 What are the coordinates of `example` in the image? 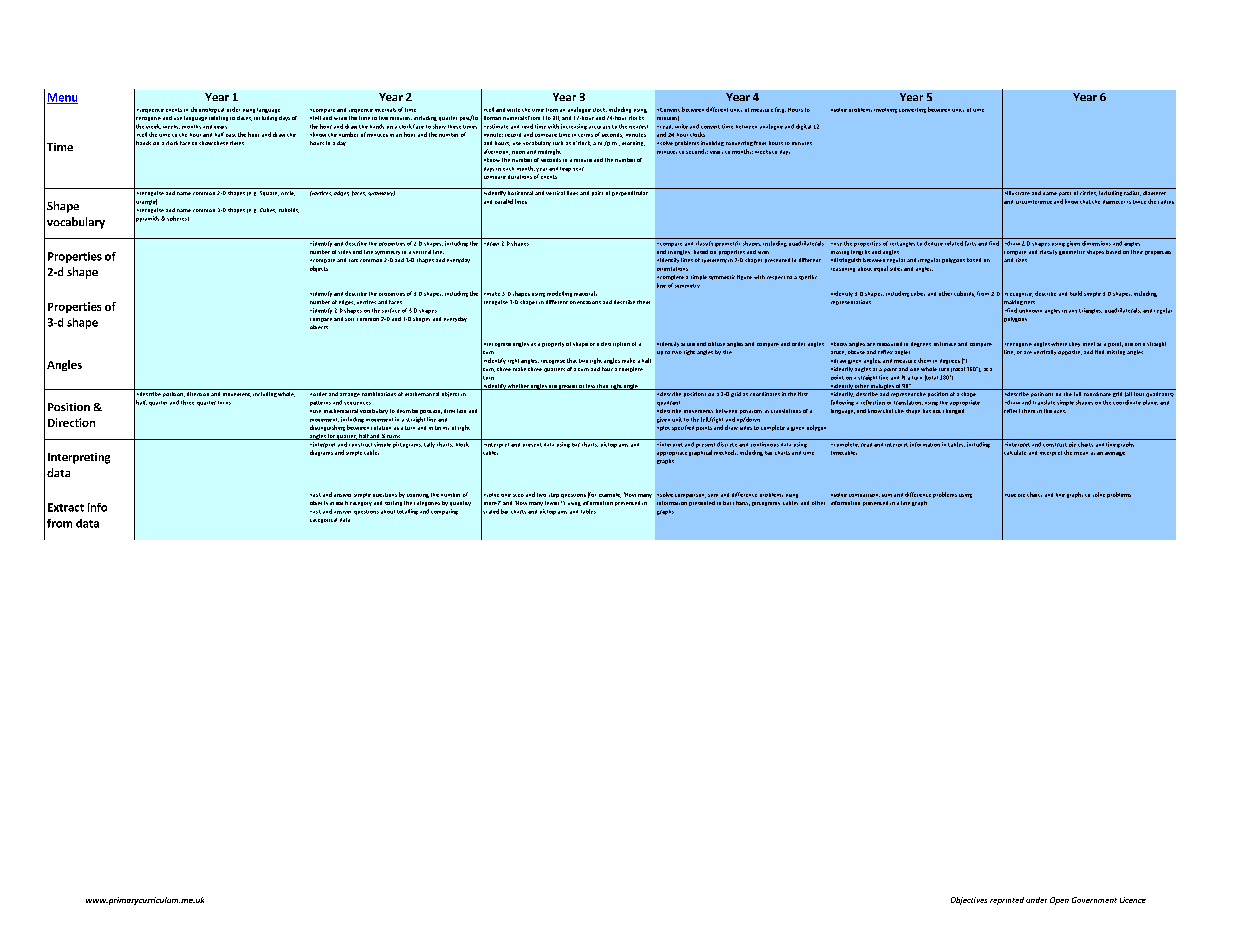 It's located at (610, 495).
